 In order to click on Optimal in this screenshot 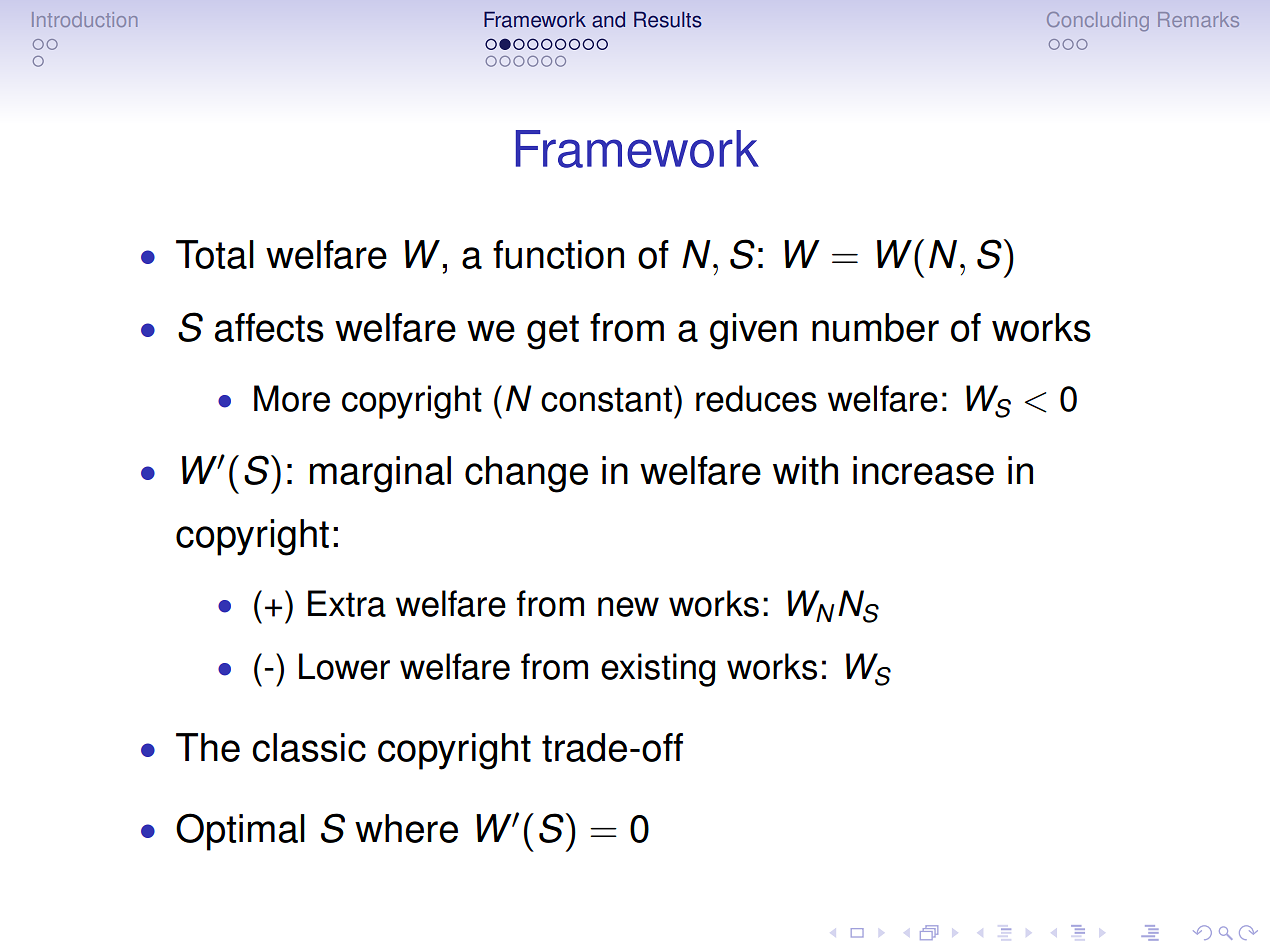, I will do `click(240, 832)`.
